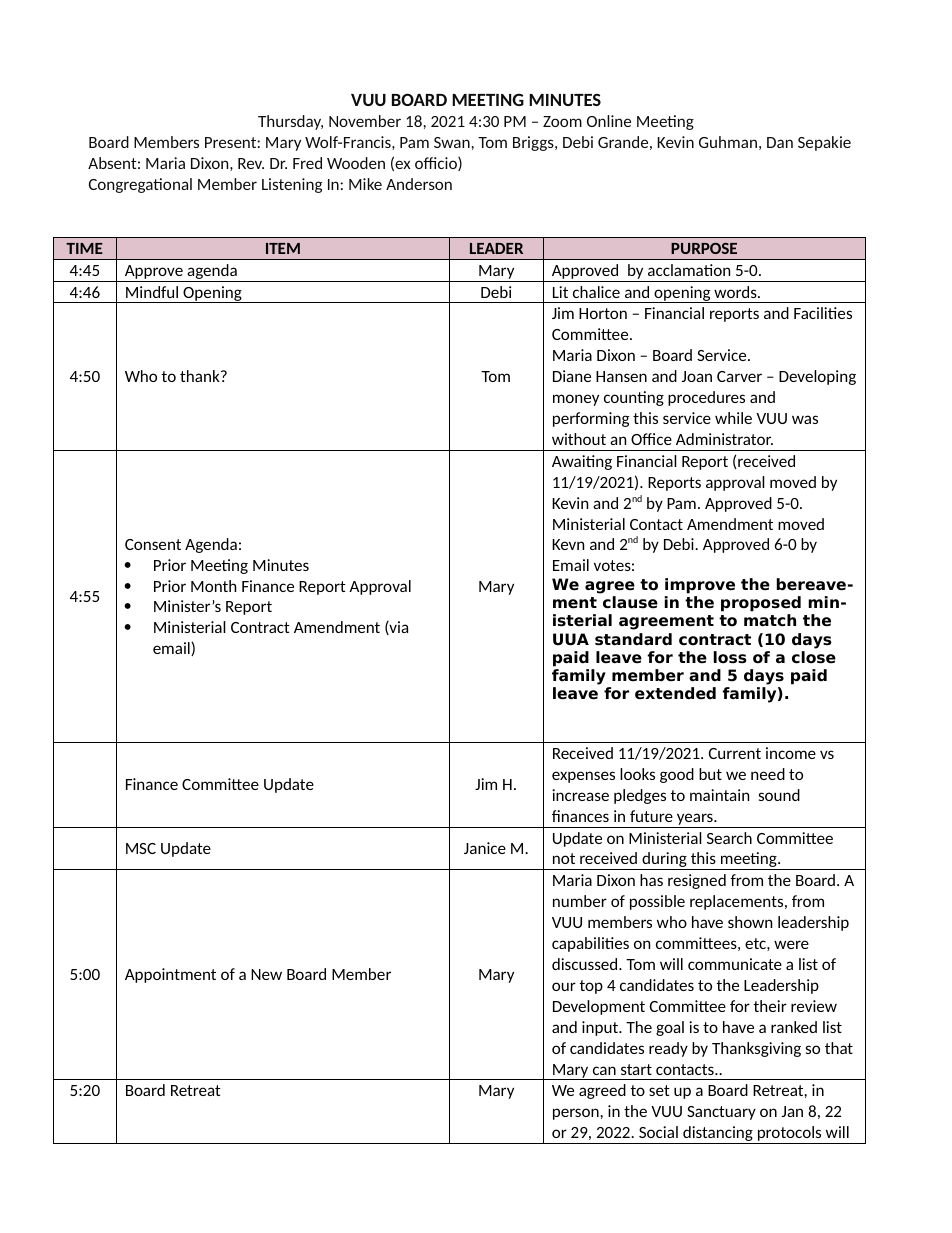  What do you see at coordinates (780, 142) in the screenshot?
I see `Dan` at bounding box center [780, 142].
